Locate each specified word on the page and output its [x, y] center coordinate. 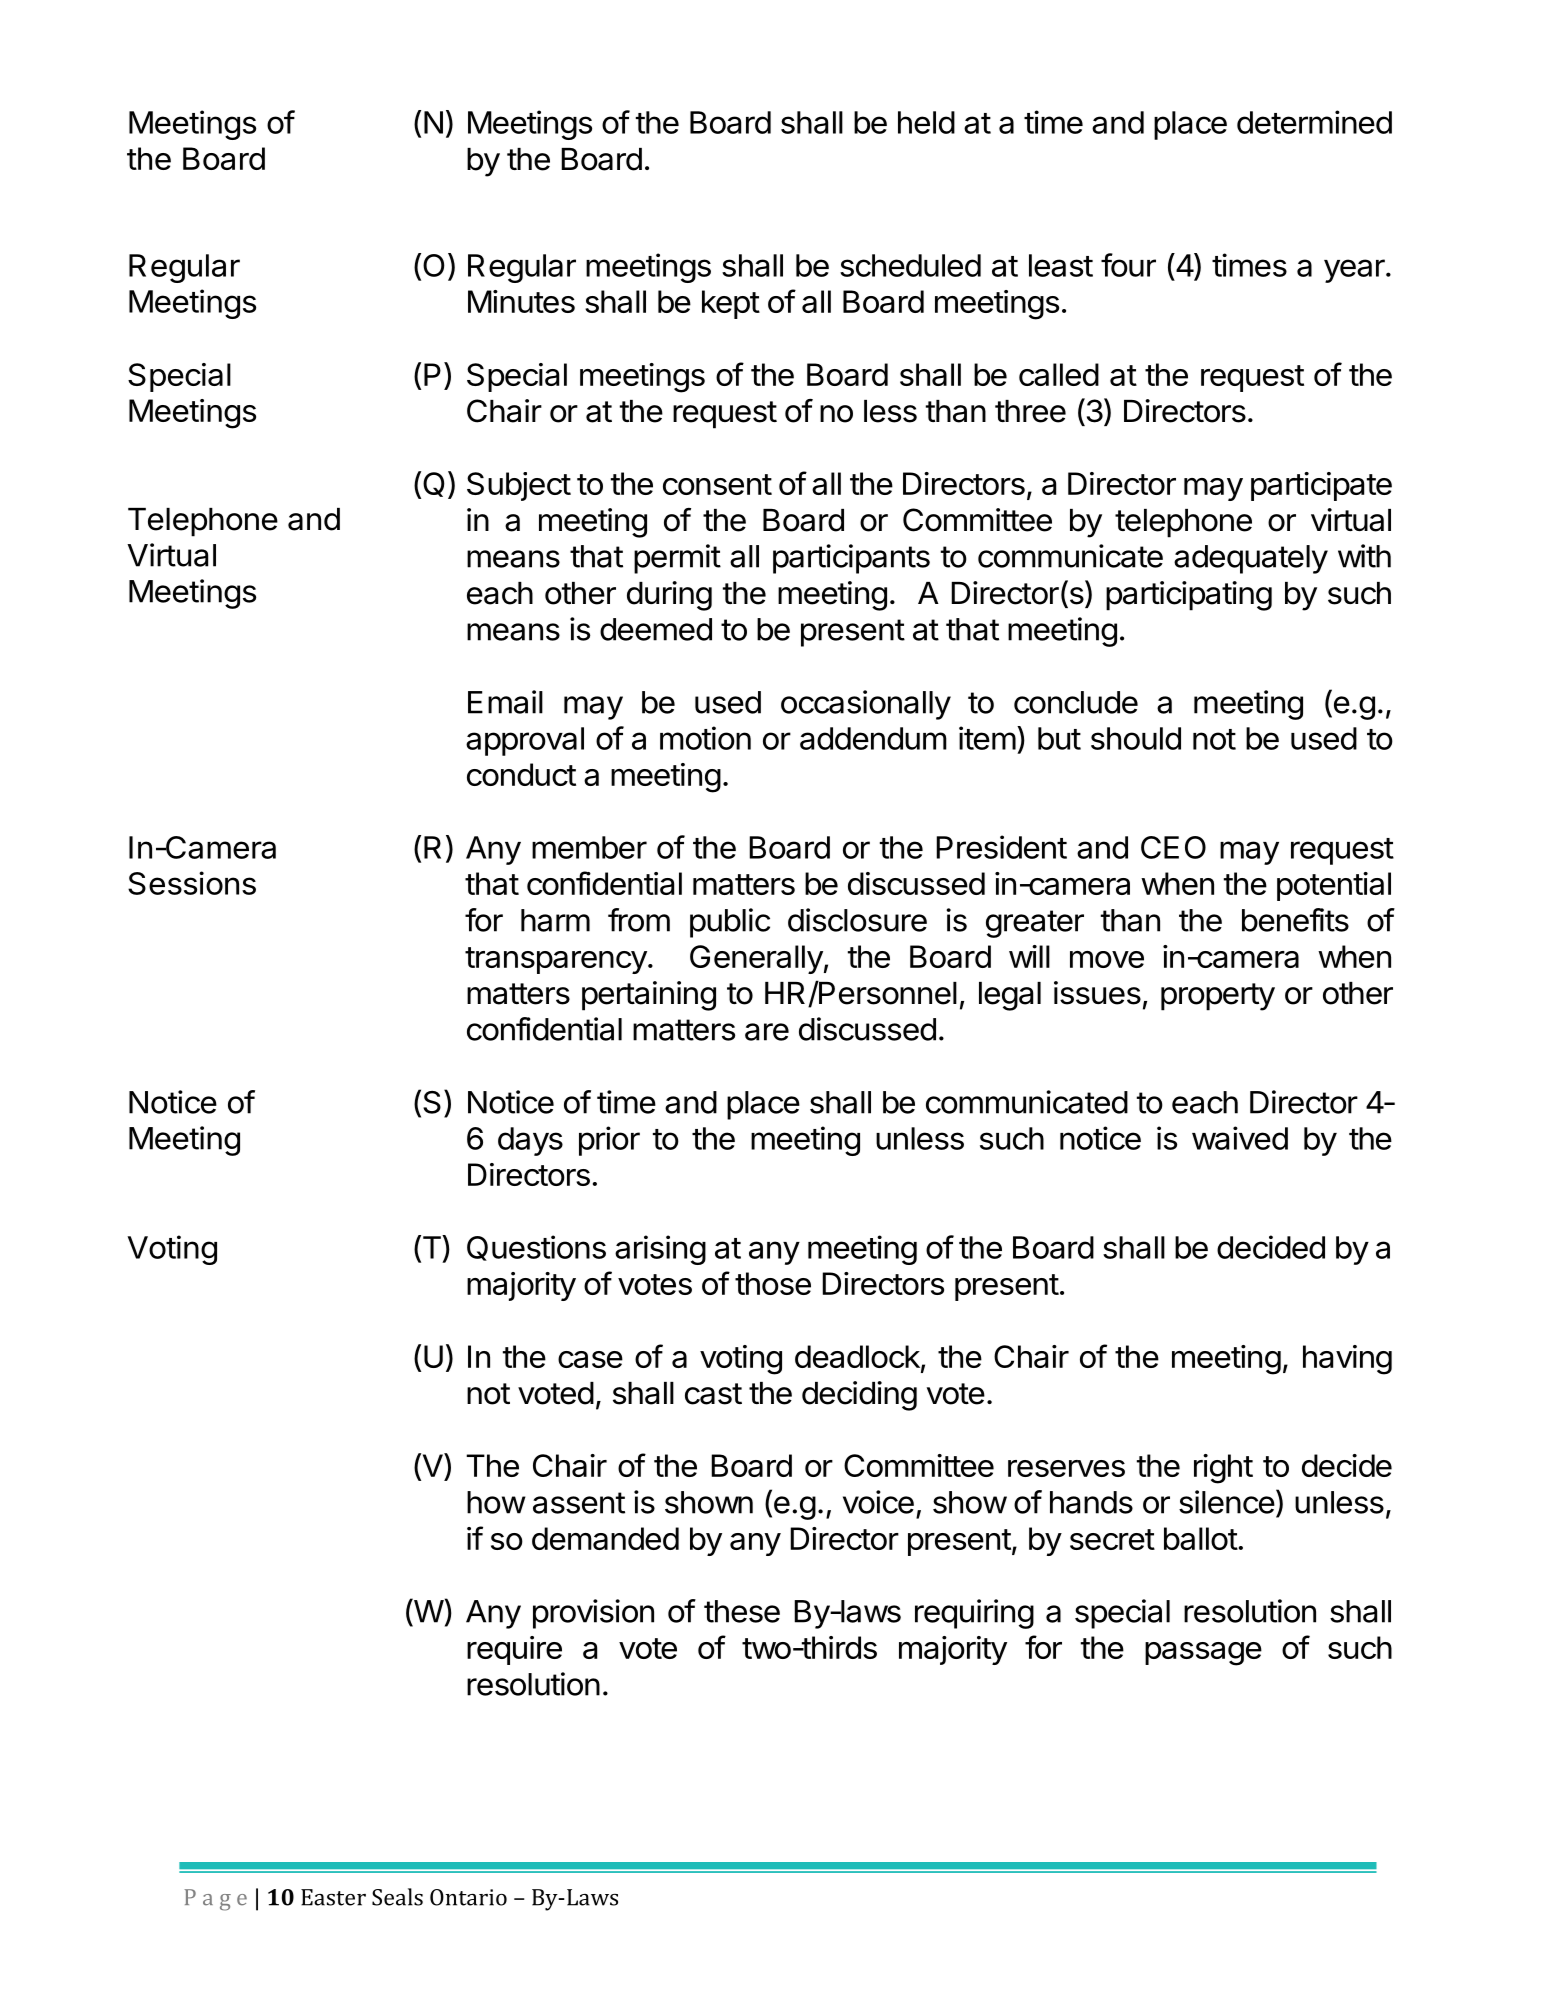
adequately [1251, 559]
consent [717, 484]
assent [579, 1503]
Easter [333, 1897]
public [730, 923]
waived [1240, 1138]
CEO [1173, 847]
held [926, 122]
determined [1314, 122]
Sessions [192, 883]
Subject [519, 486]
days [530, 1141]
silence [1227, 1502]
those [773, 1283]
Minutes [521, 301]
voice [878, 1502]
